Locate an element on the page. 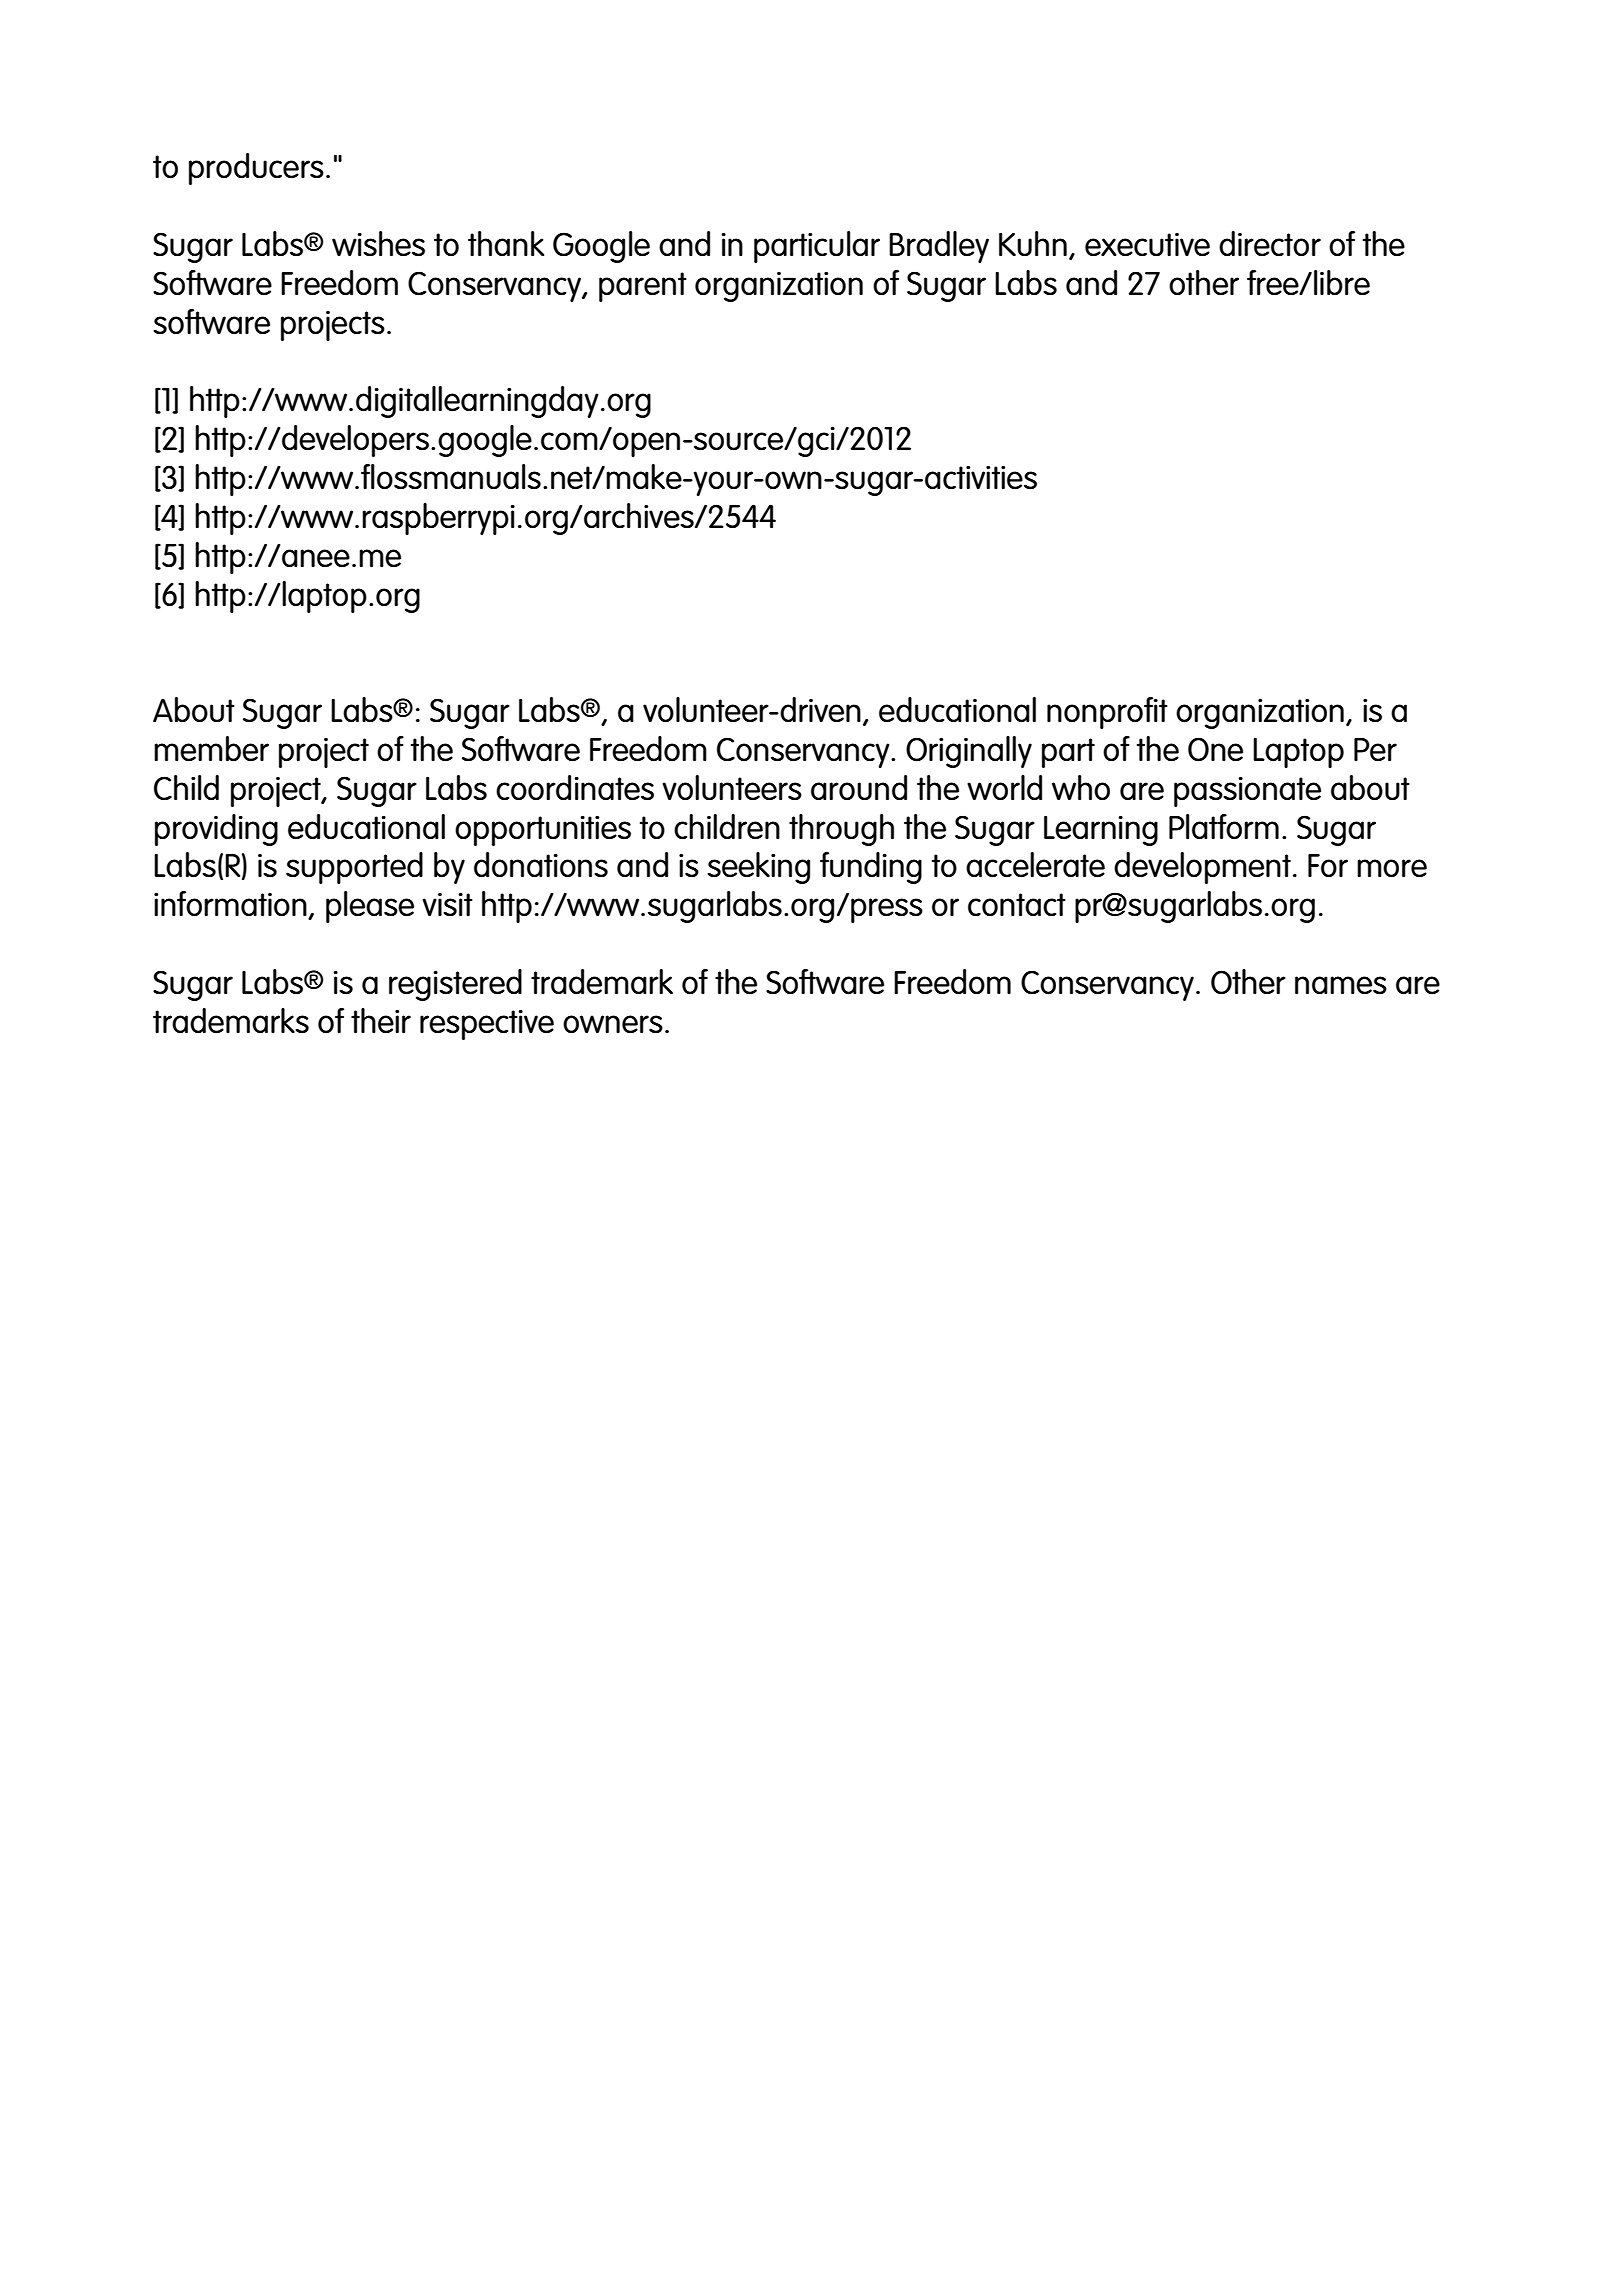 Image resolution: width=1606 pixels, height=2272 pixels. executive is located at coordinates (1147, 245).
